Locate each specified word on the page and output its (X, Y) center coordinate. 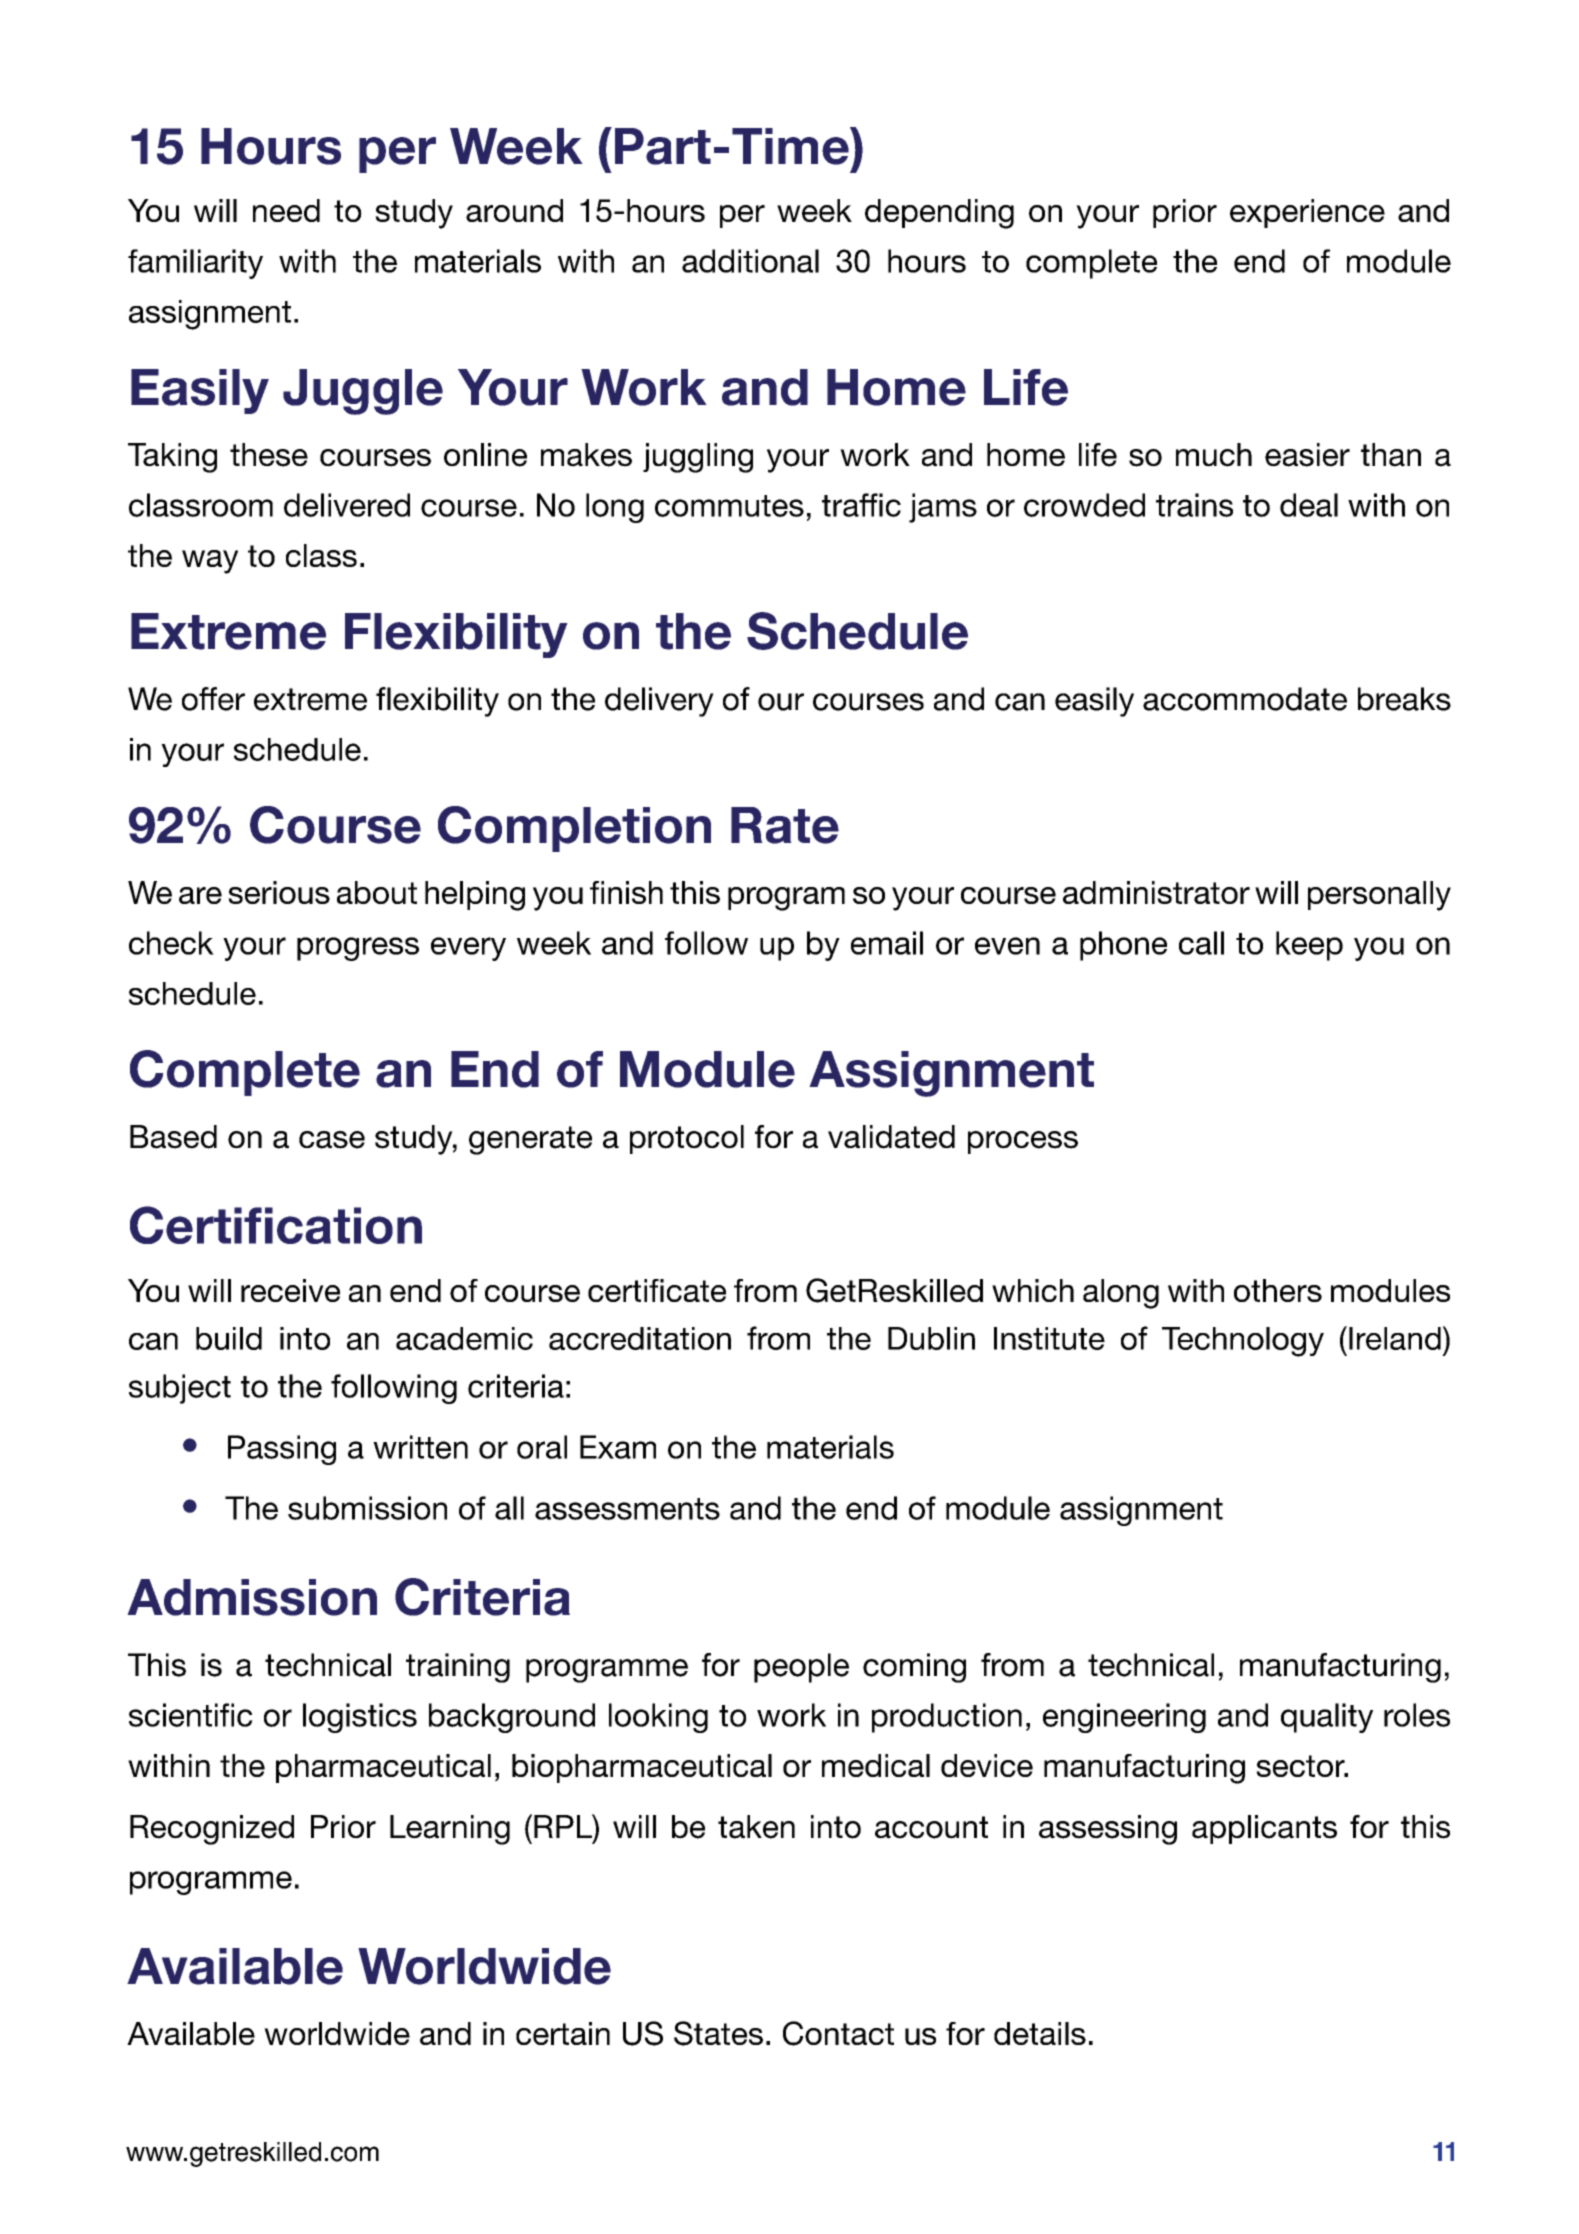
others (1278, 1290)
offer (213, 699)
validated (891, 1137)
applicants (1264, 1829)
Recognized (212, 1830)
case (332, 1140)
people (801, 1668)
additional (750, 261)
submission (367, 1508)
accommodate (1245, 699)
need (286, 210)
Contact (838, 2033)
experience (1307, 213)
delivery (659, 702)
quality (1327, 1718)
